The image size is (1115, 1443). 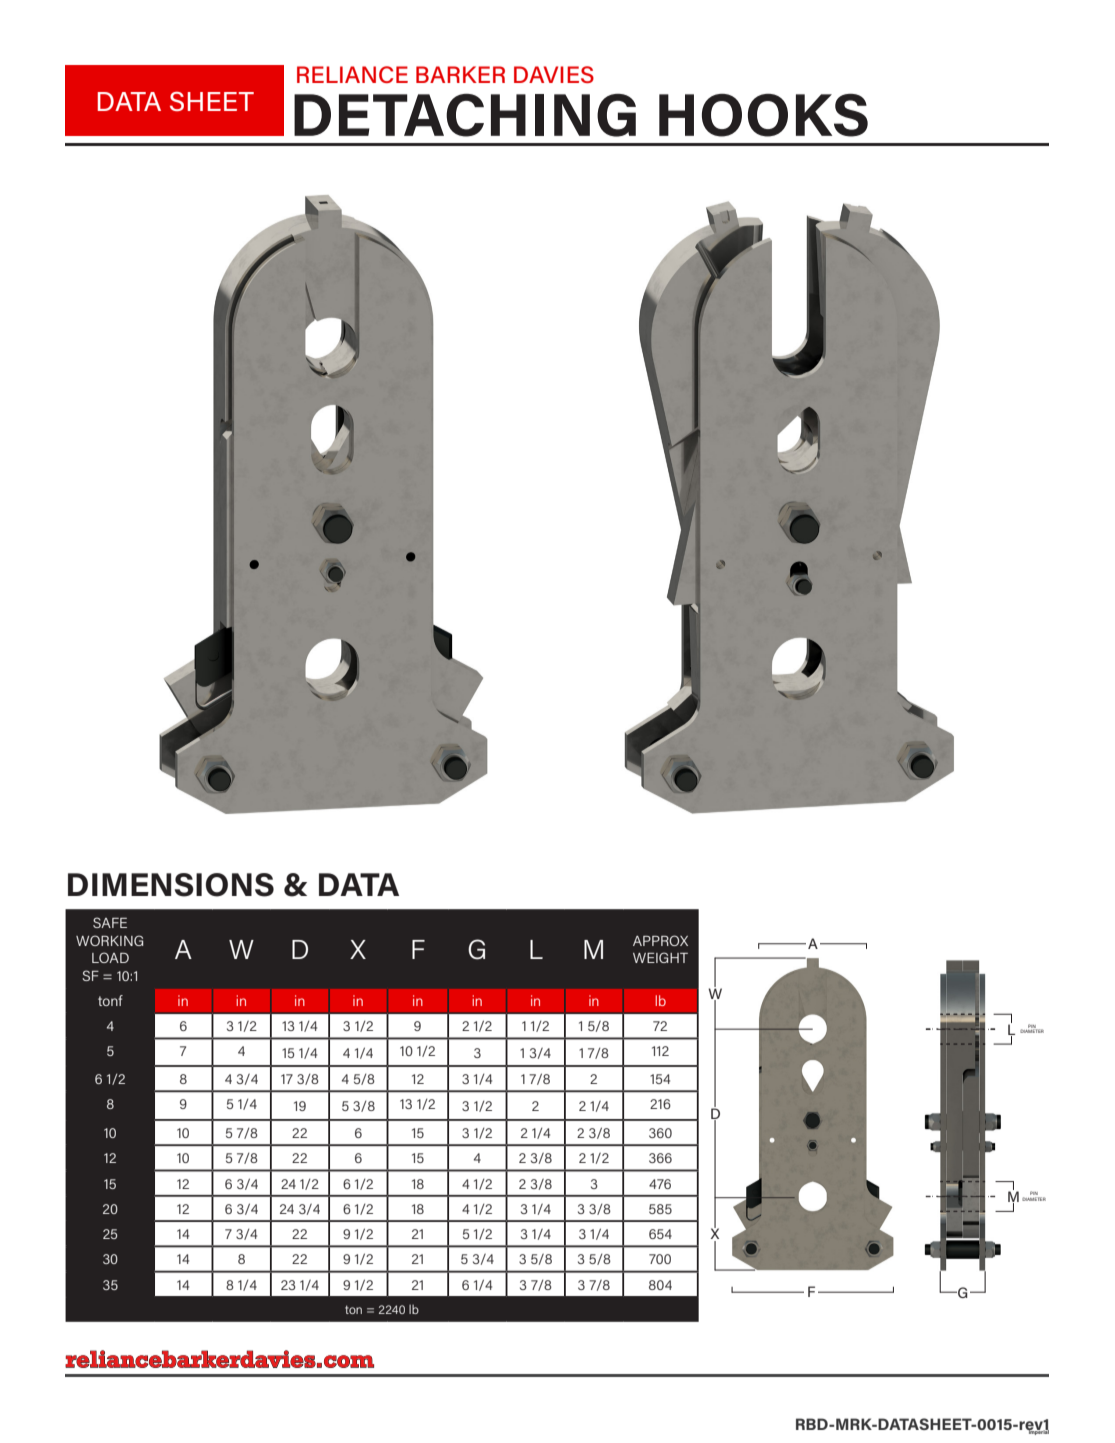 I want to click on HOOKS, so click(x=763, y=115).
